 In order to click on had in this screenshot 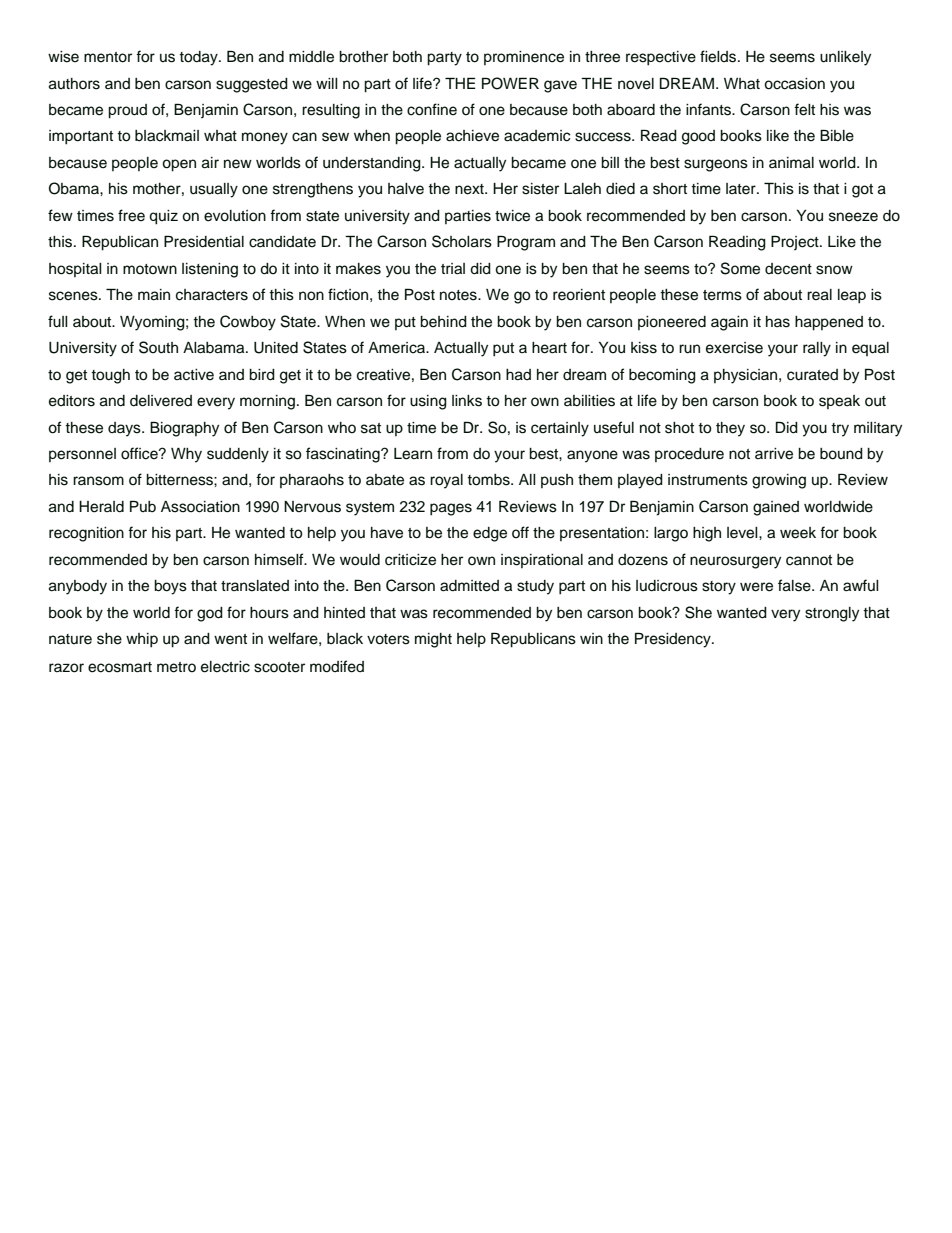, I will do `click(518, 375)`.
